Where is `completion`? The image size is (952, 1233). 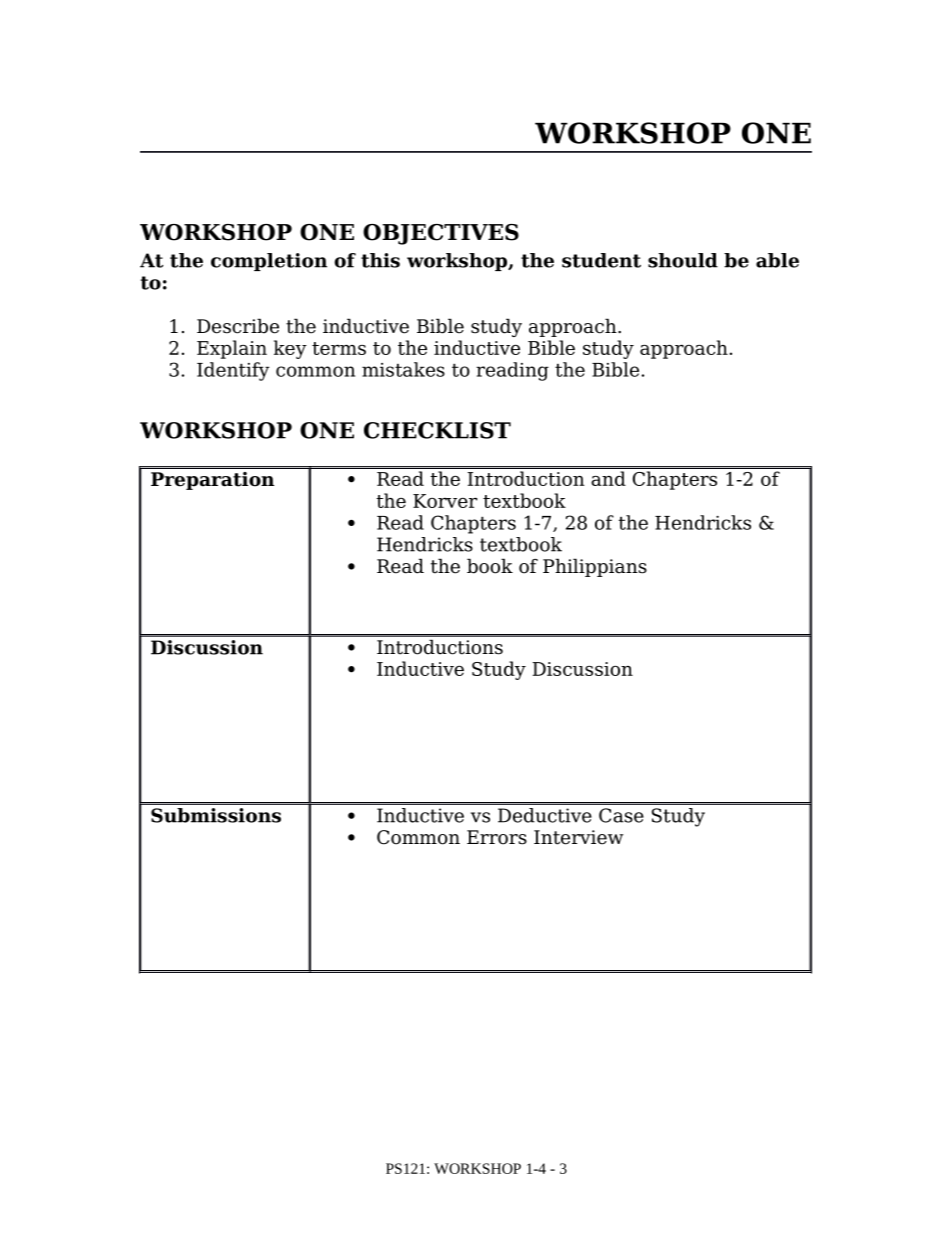
completion is located at coordinates (269, 262).
